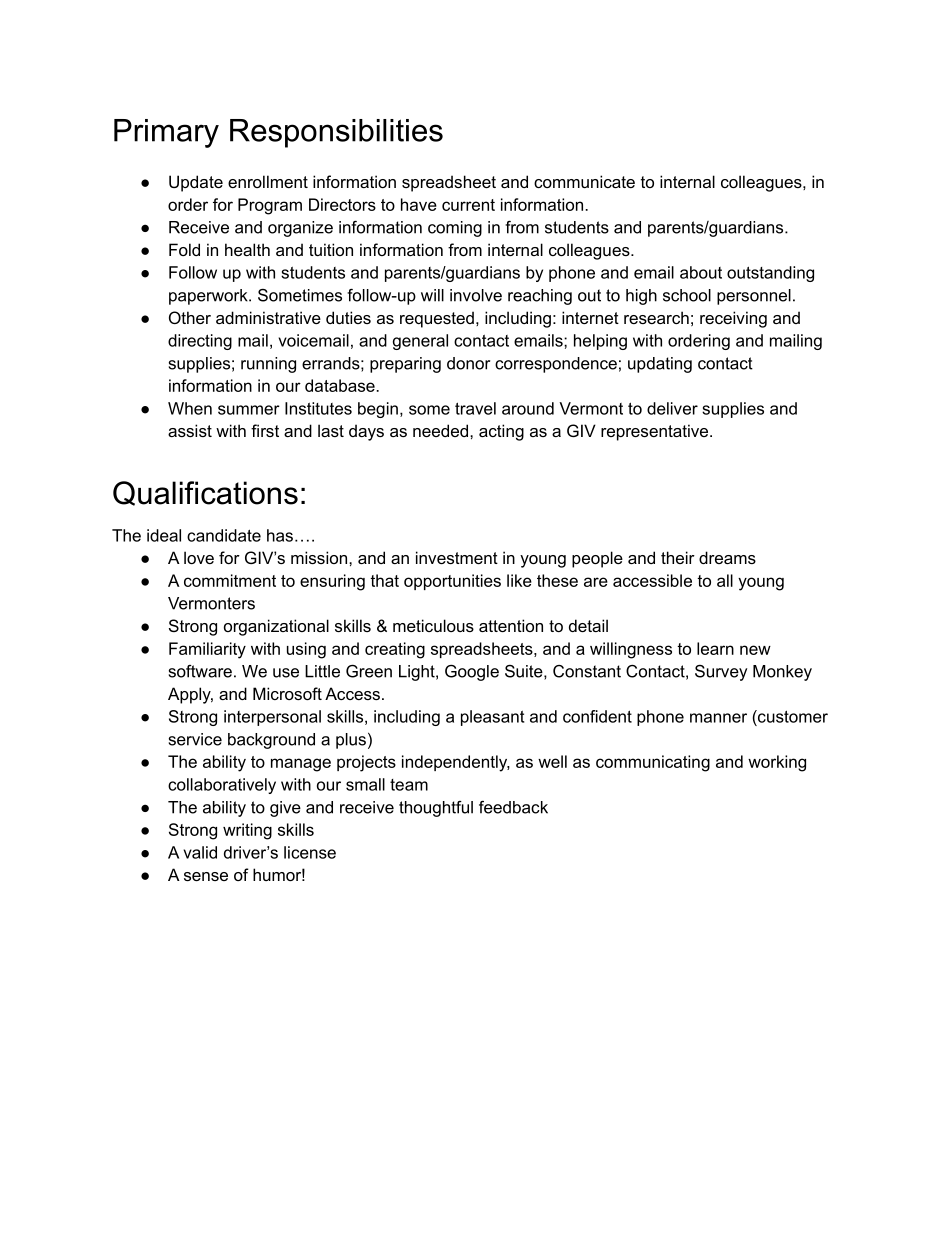  What do you see at coordinates (205, 493) in the screenshot?
I see `Qualifications` at bounding box center [205, 493].
